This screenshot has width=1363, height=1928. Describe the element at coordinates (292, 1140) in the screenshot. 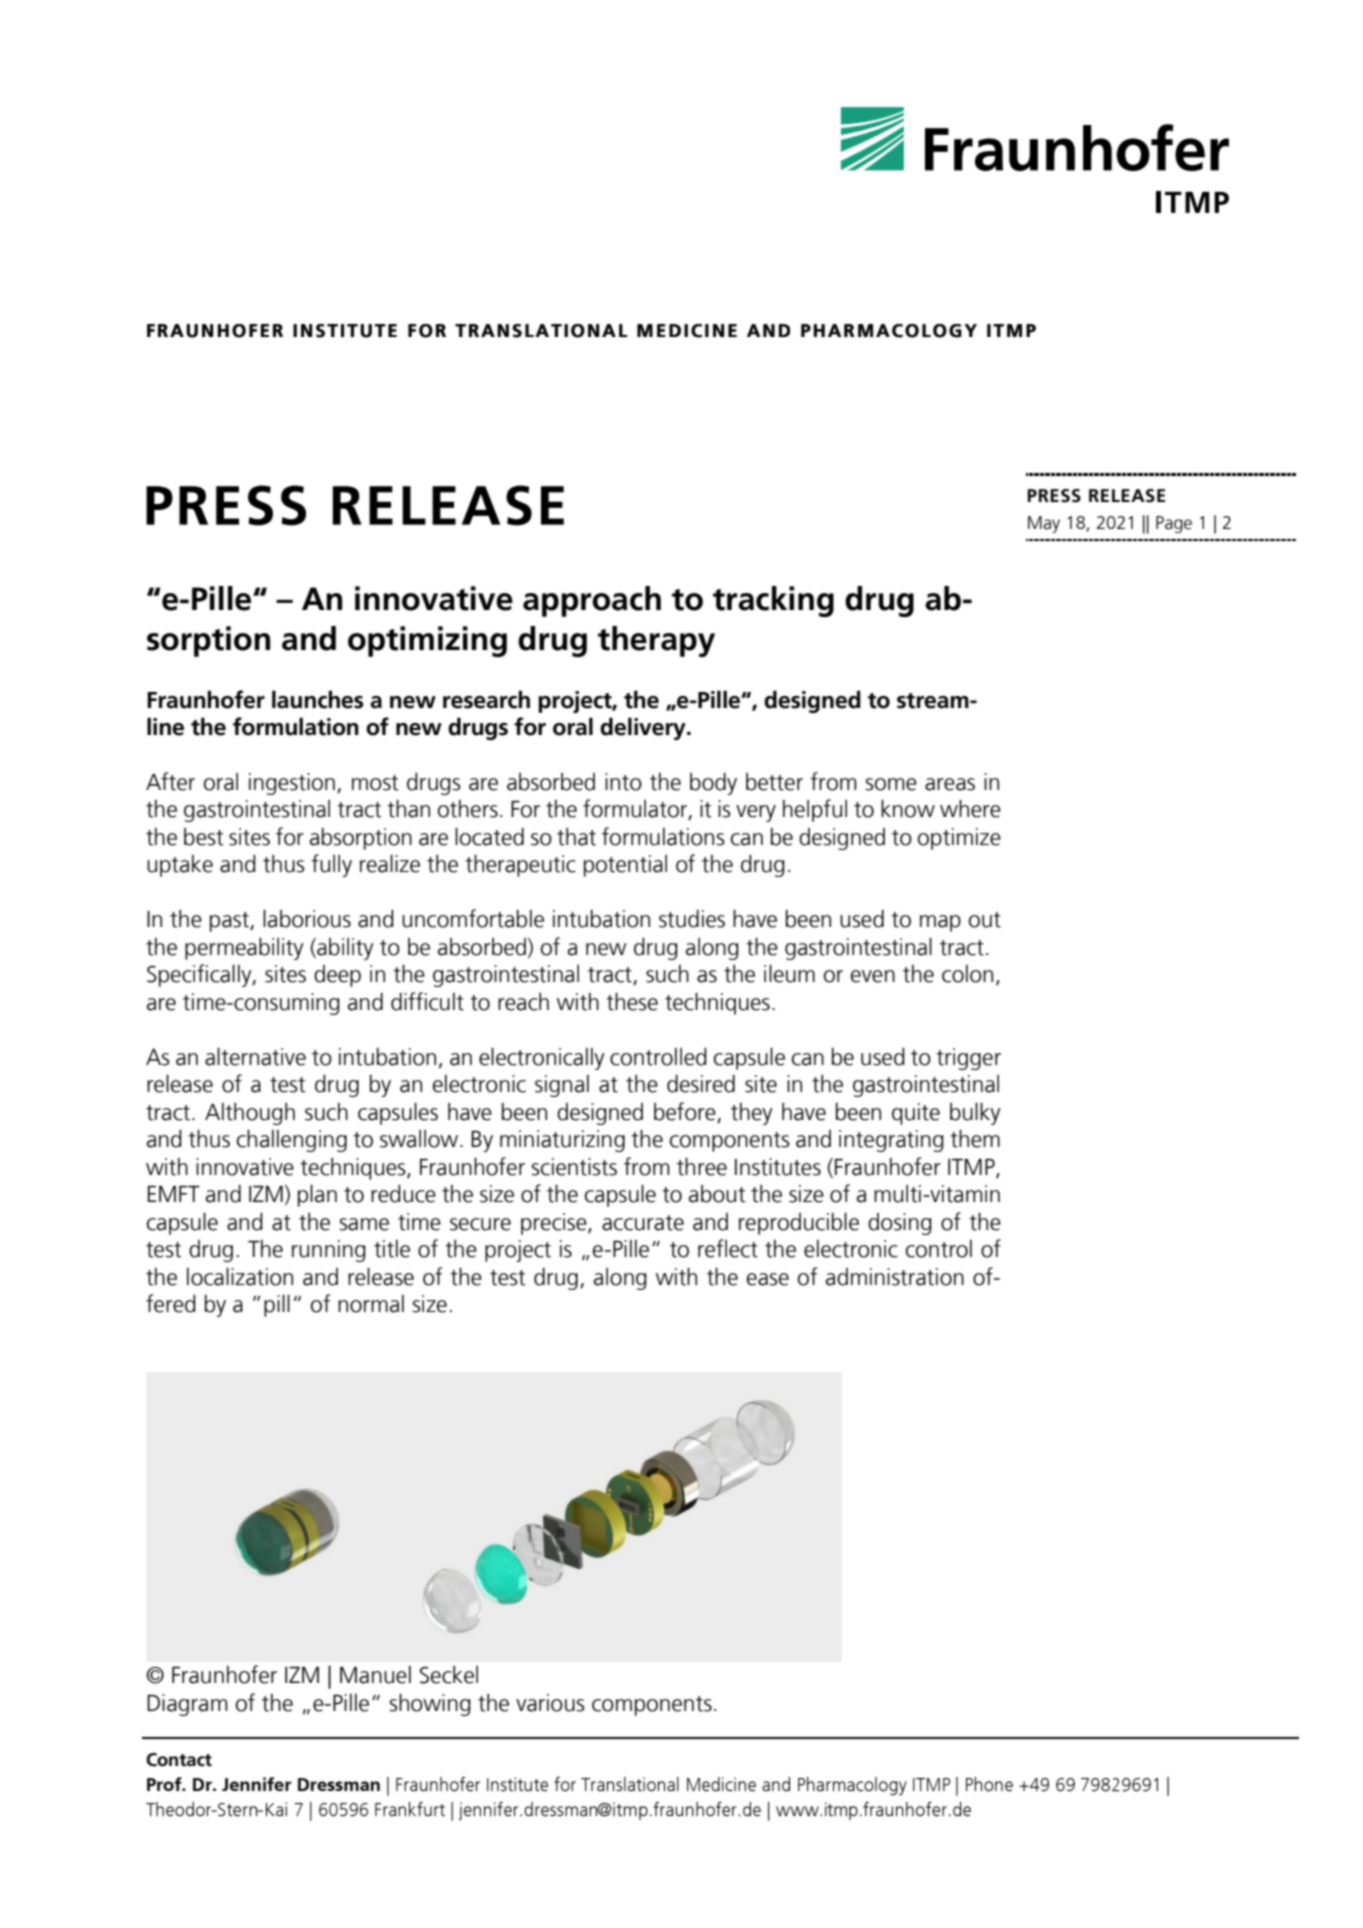

I see `challenging` at that location.
